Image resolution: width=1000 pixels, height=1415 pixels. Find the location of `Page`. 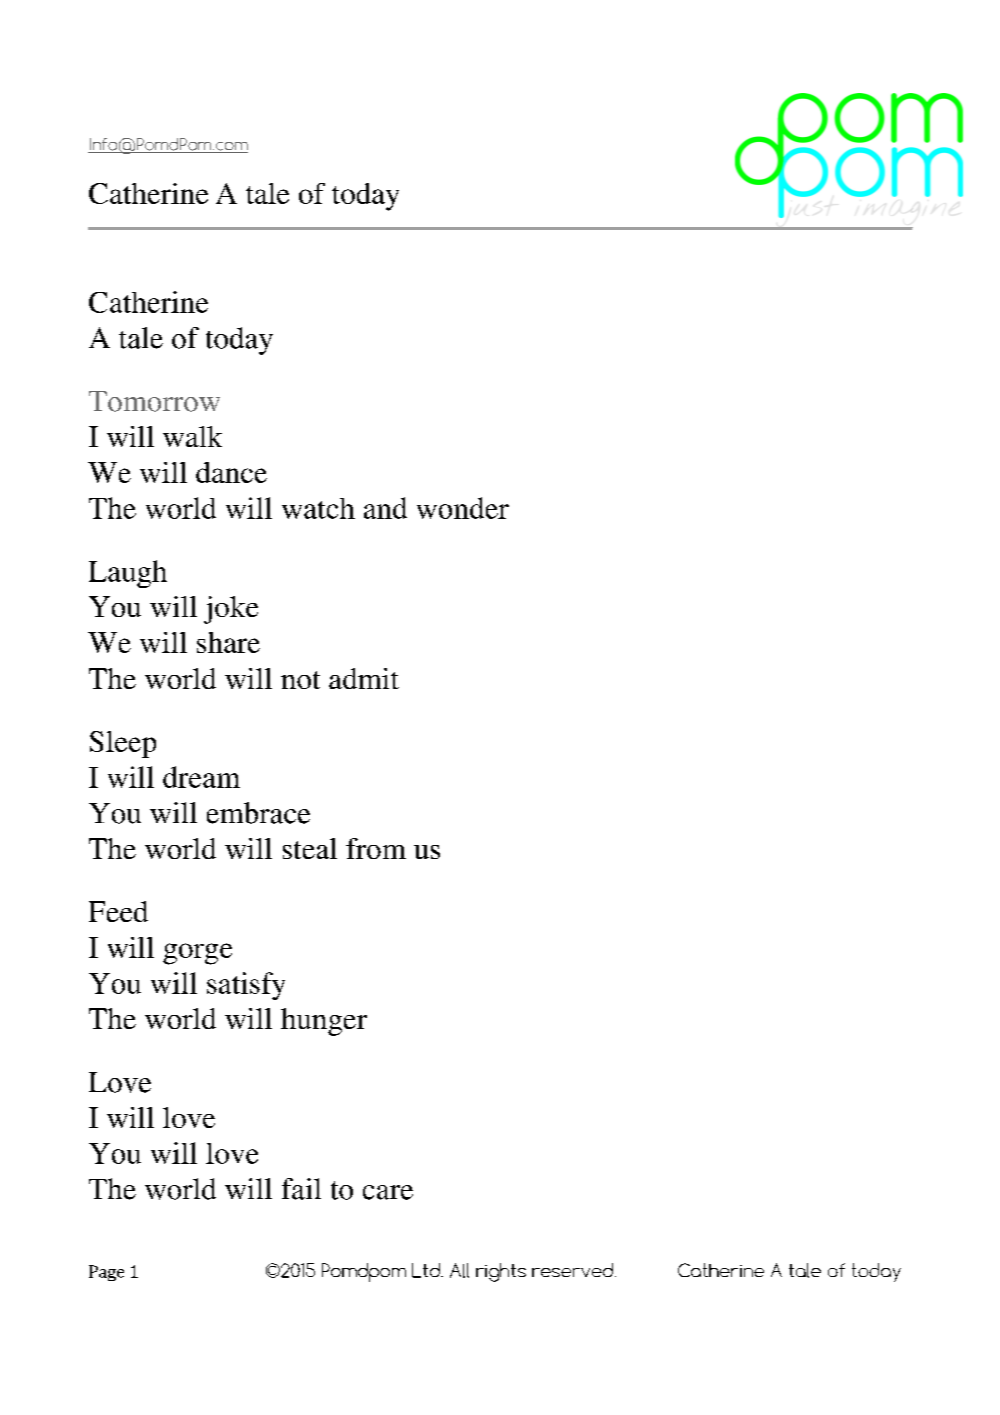

Page is located at coordinates (106, 1273).
